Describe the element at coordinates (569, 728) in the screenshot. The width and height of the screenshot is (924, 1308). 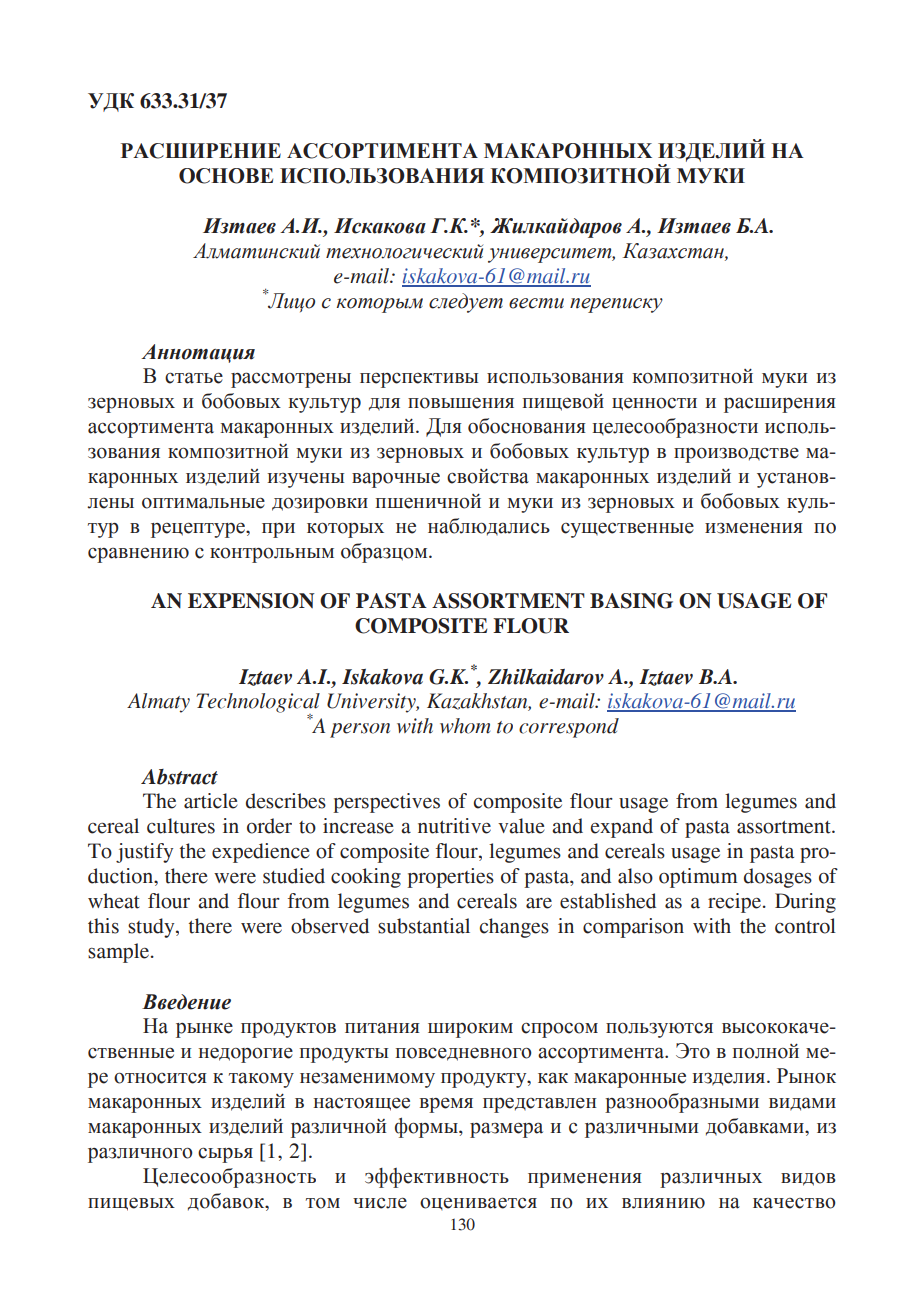
I see `correspond` at that location.
